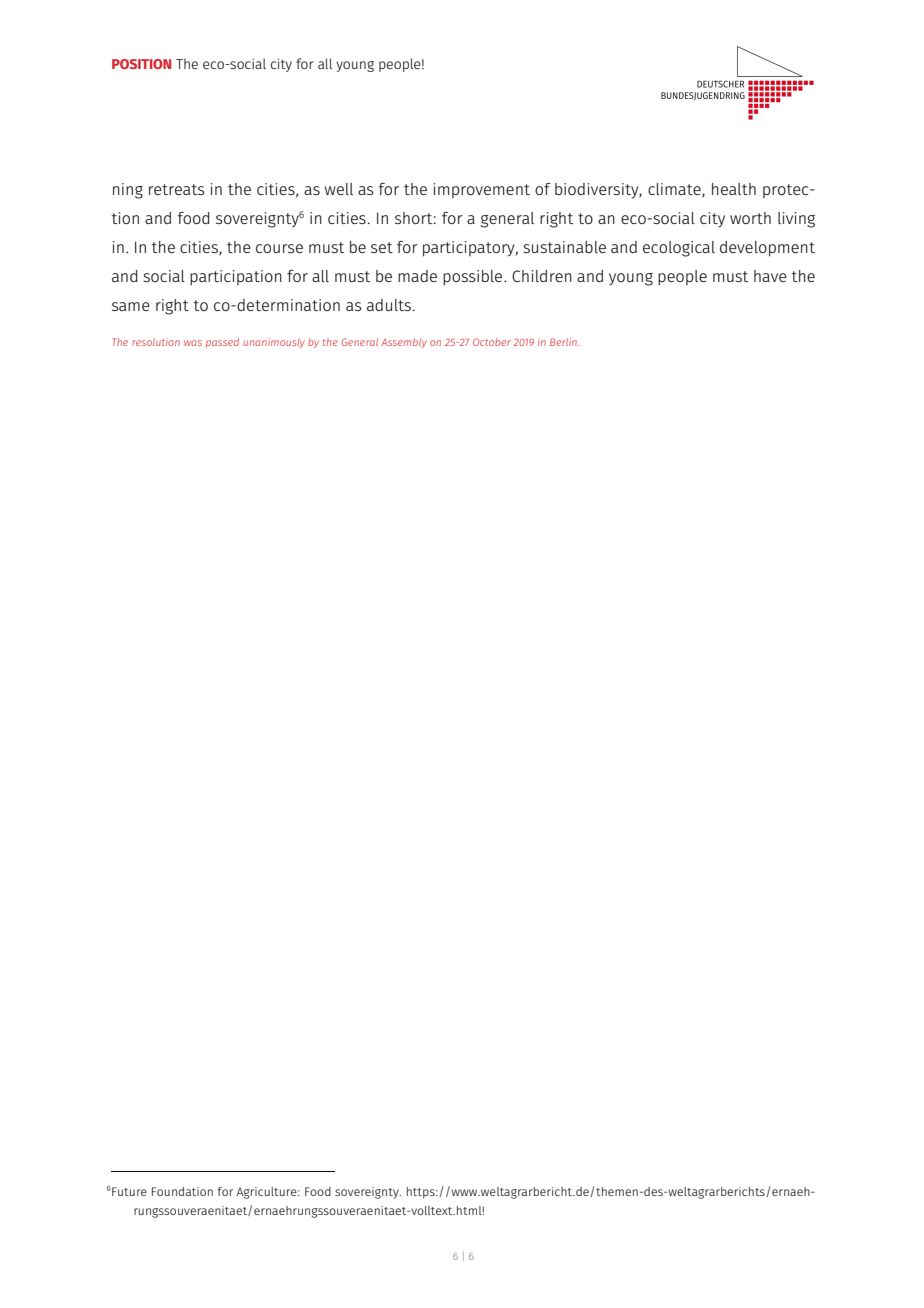 The image size is (924, 1308). Describe the element at coordinates (279, 248) in the image. I see `course` at that location.
